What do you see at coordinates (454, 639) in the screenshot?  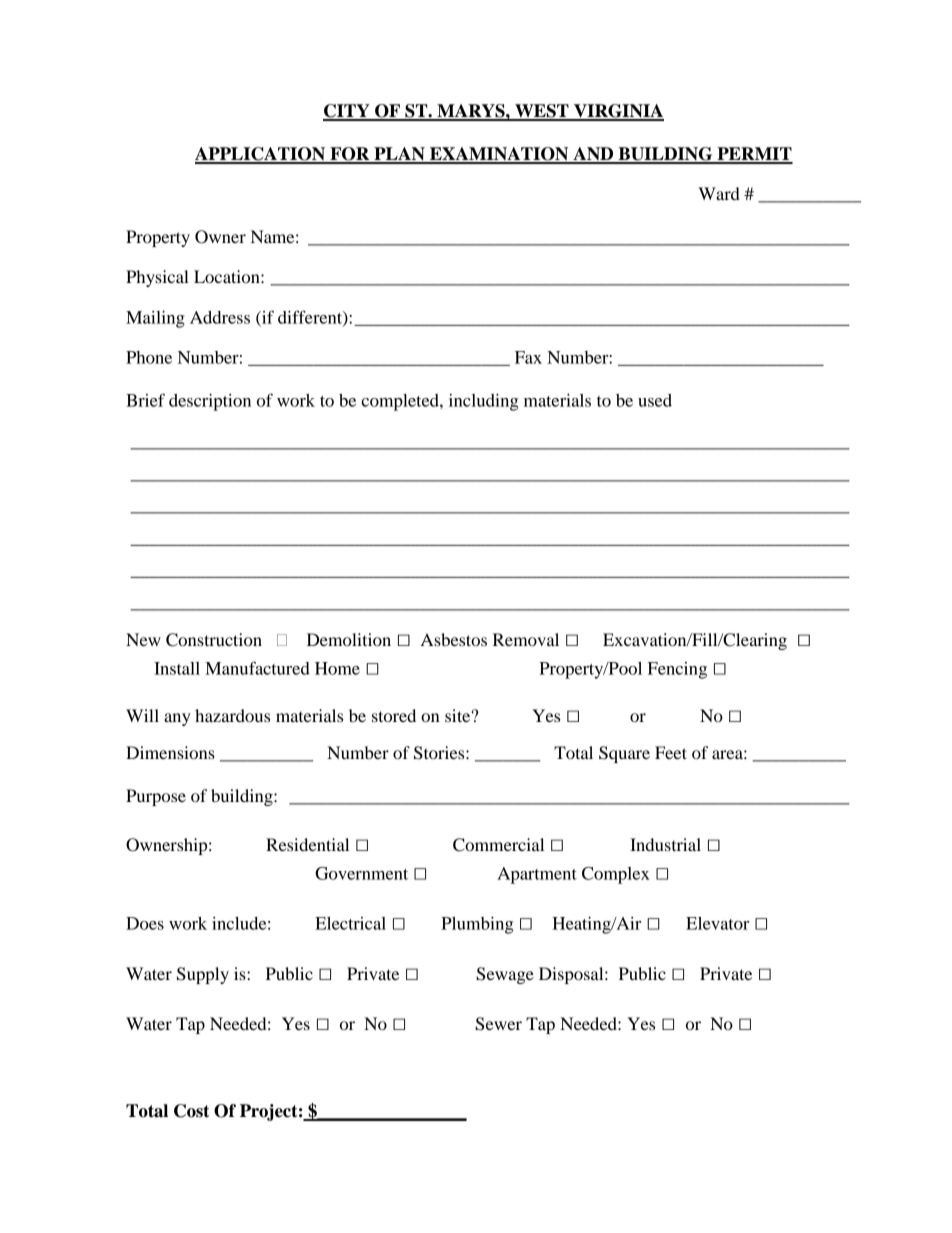 I see `Asbestos` at bounding box center [454, 639].
